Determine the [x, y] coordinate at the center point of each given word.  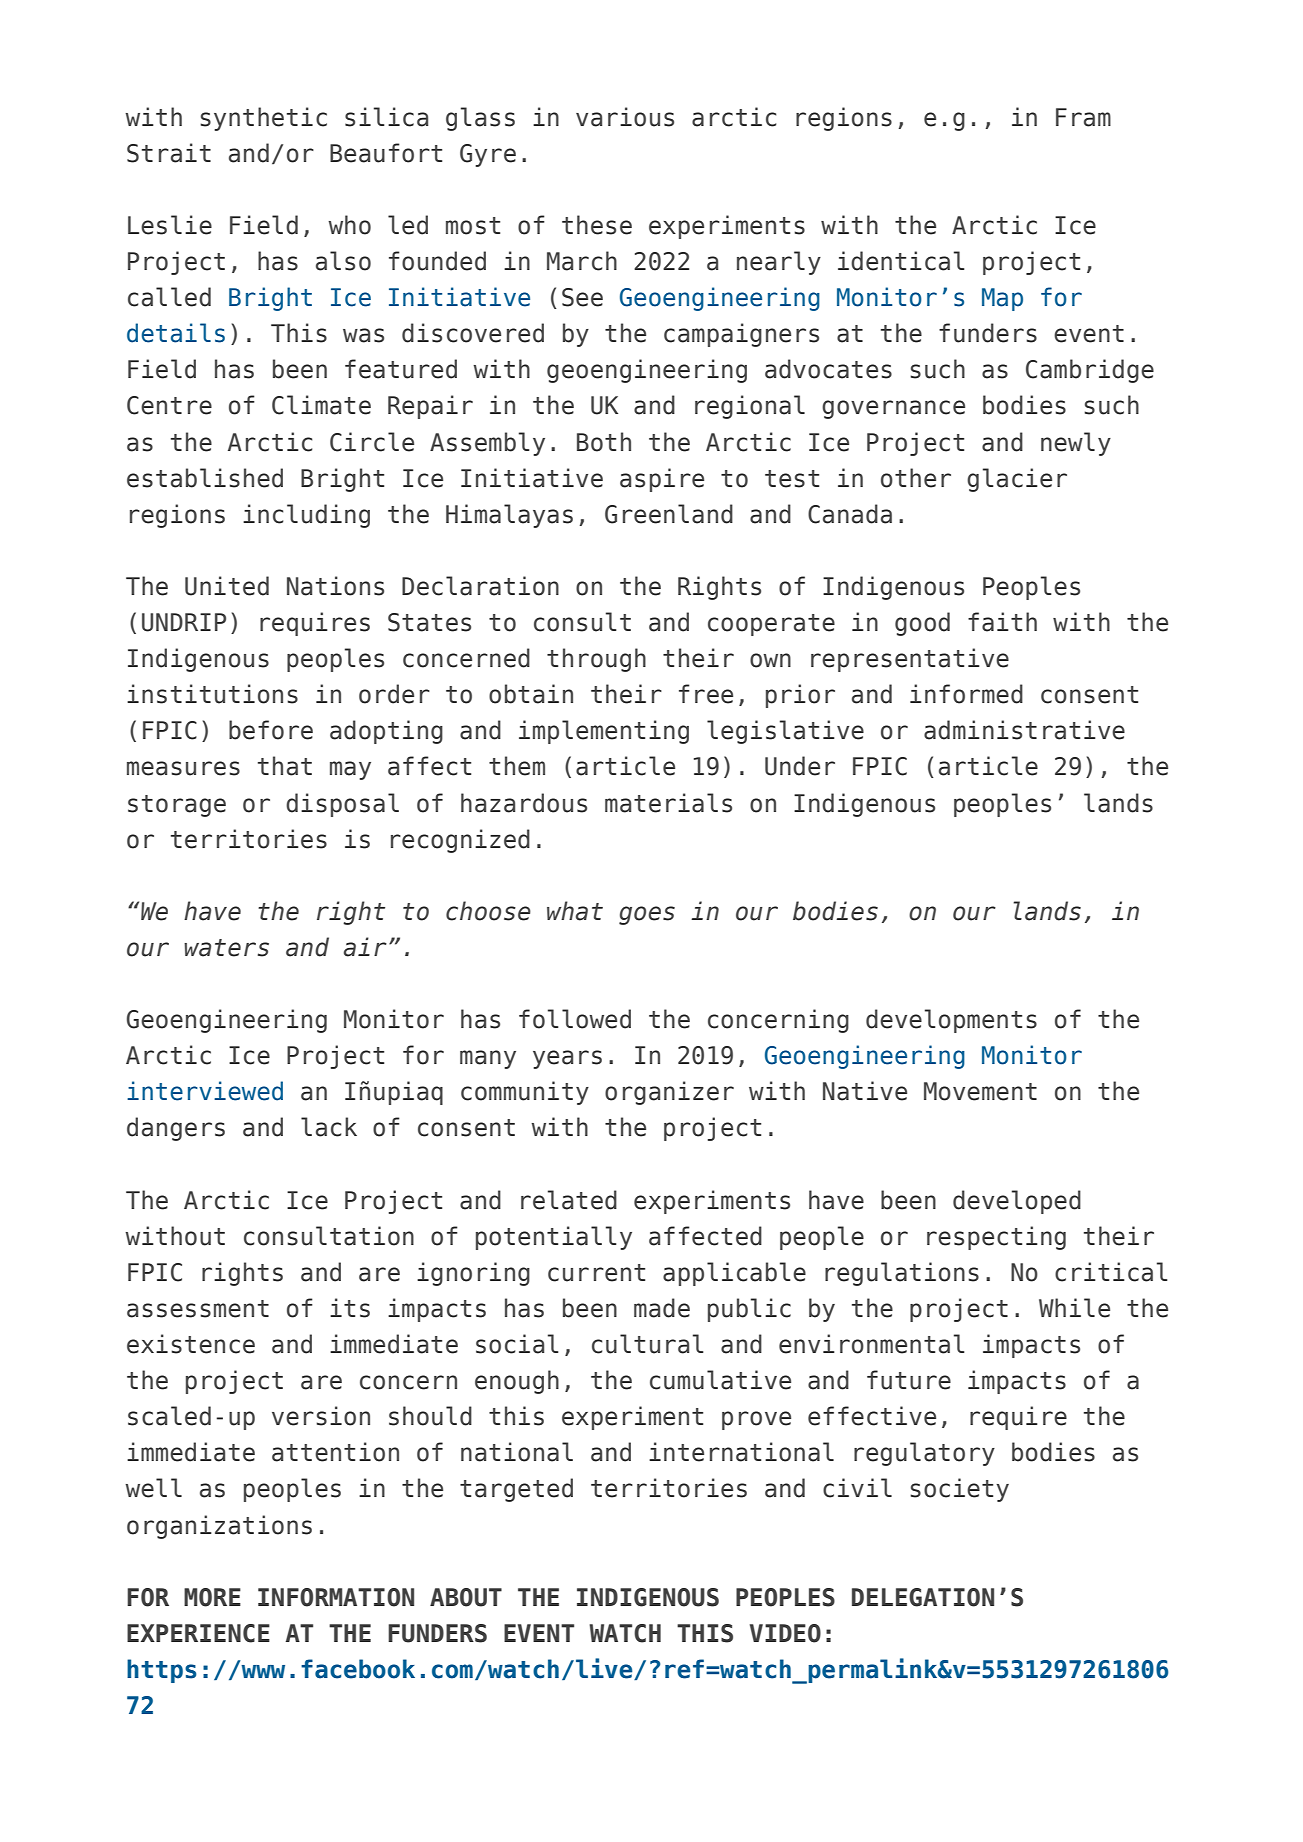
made [662, 1308]
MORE [212, 1597]
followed [575, 1019]
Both [604, 442]
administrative [1024, 730]
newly [1076, 444]
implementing [604, 732]
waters [226, 948]
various [625, 117]
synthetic [263, 119]
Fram [1083, 117]
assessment [198, 1309]
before [271, 730]
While [1074, 1308]
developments [951, 1021]
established [205, 478]
